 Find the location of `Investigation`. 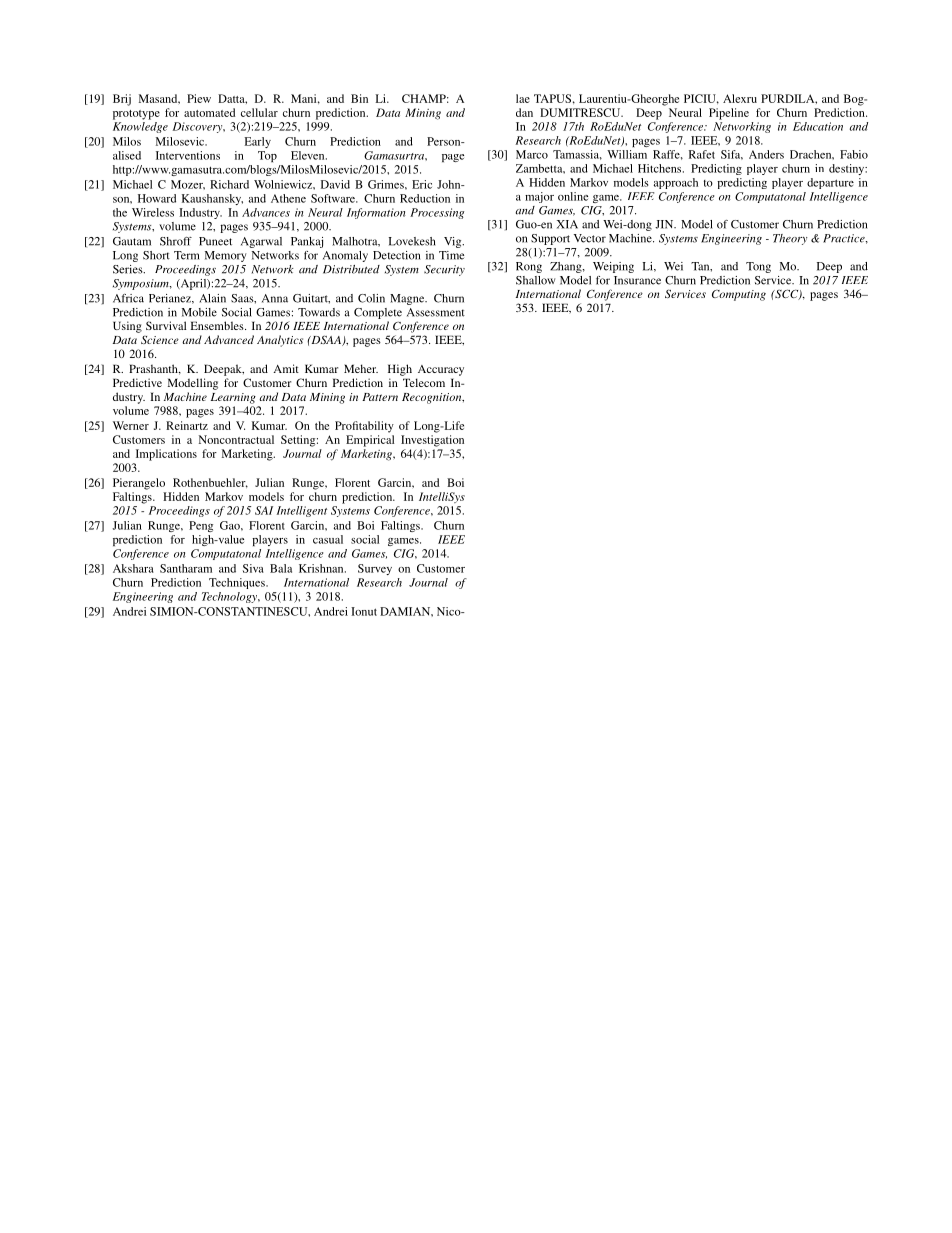

Investigation is located at coordinates (432, 441).
